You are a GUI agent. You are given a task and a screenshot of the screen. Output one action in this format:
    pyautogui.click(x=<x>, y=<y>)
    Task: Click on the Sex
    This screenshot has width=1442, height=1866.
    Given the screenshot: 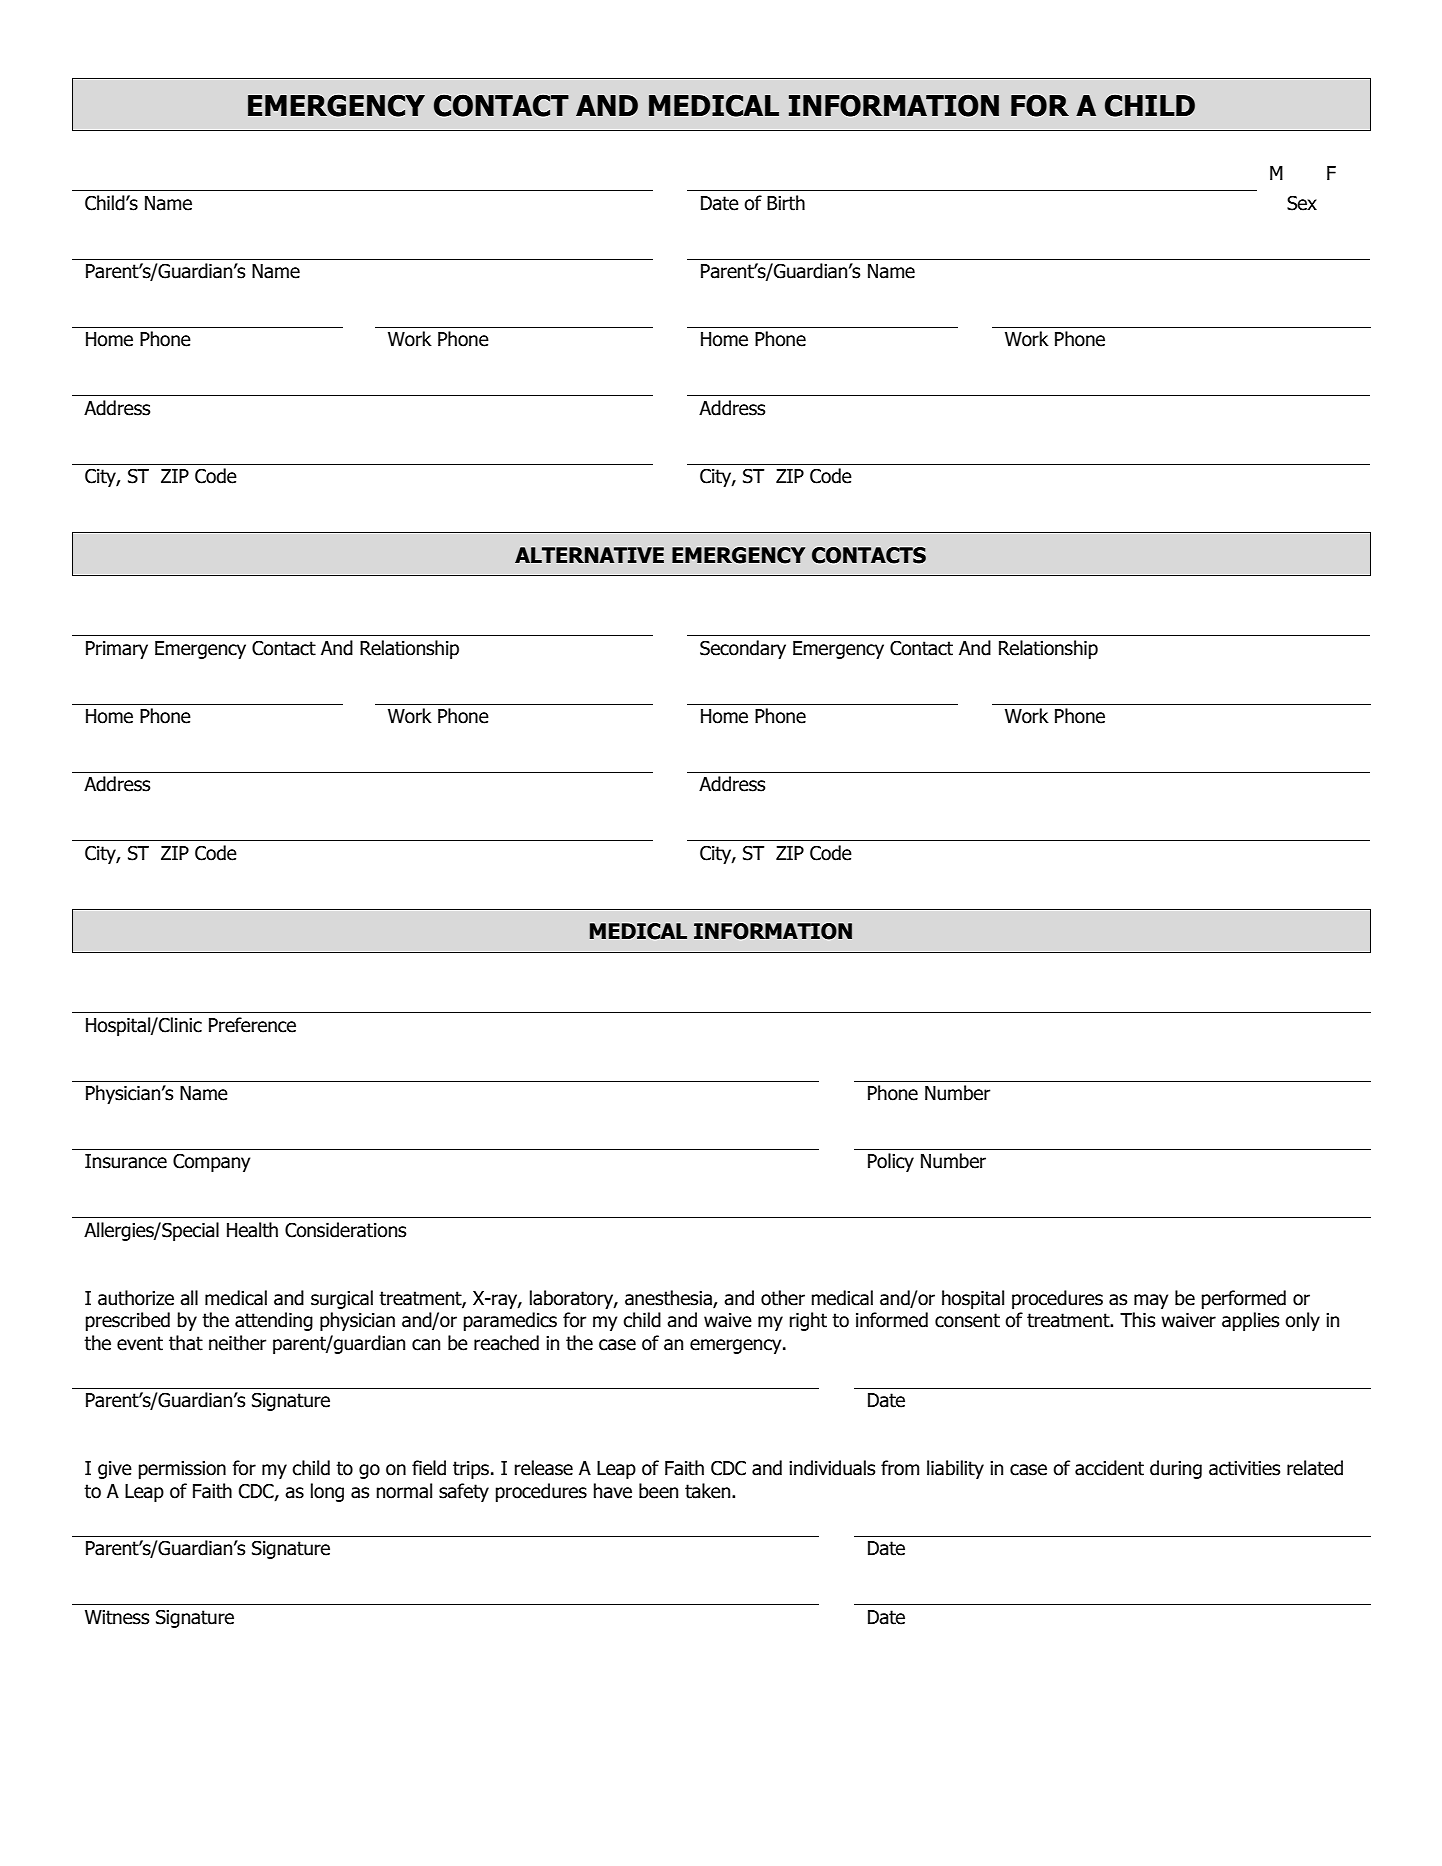 What is the action you would take?
    pyautogui.click(x=1302, y=203)
